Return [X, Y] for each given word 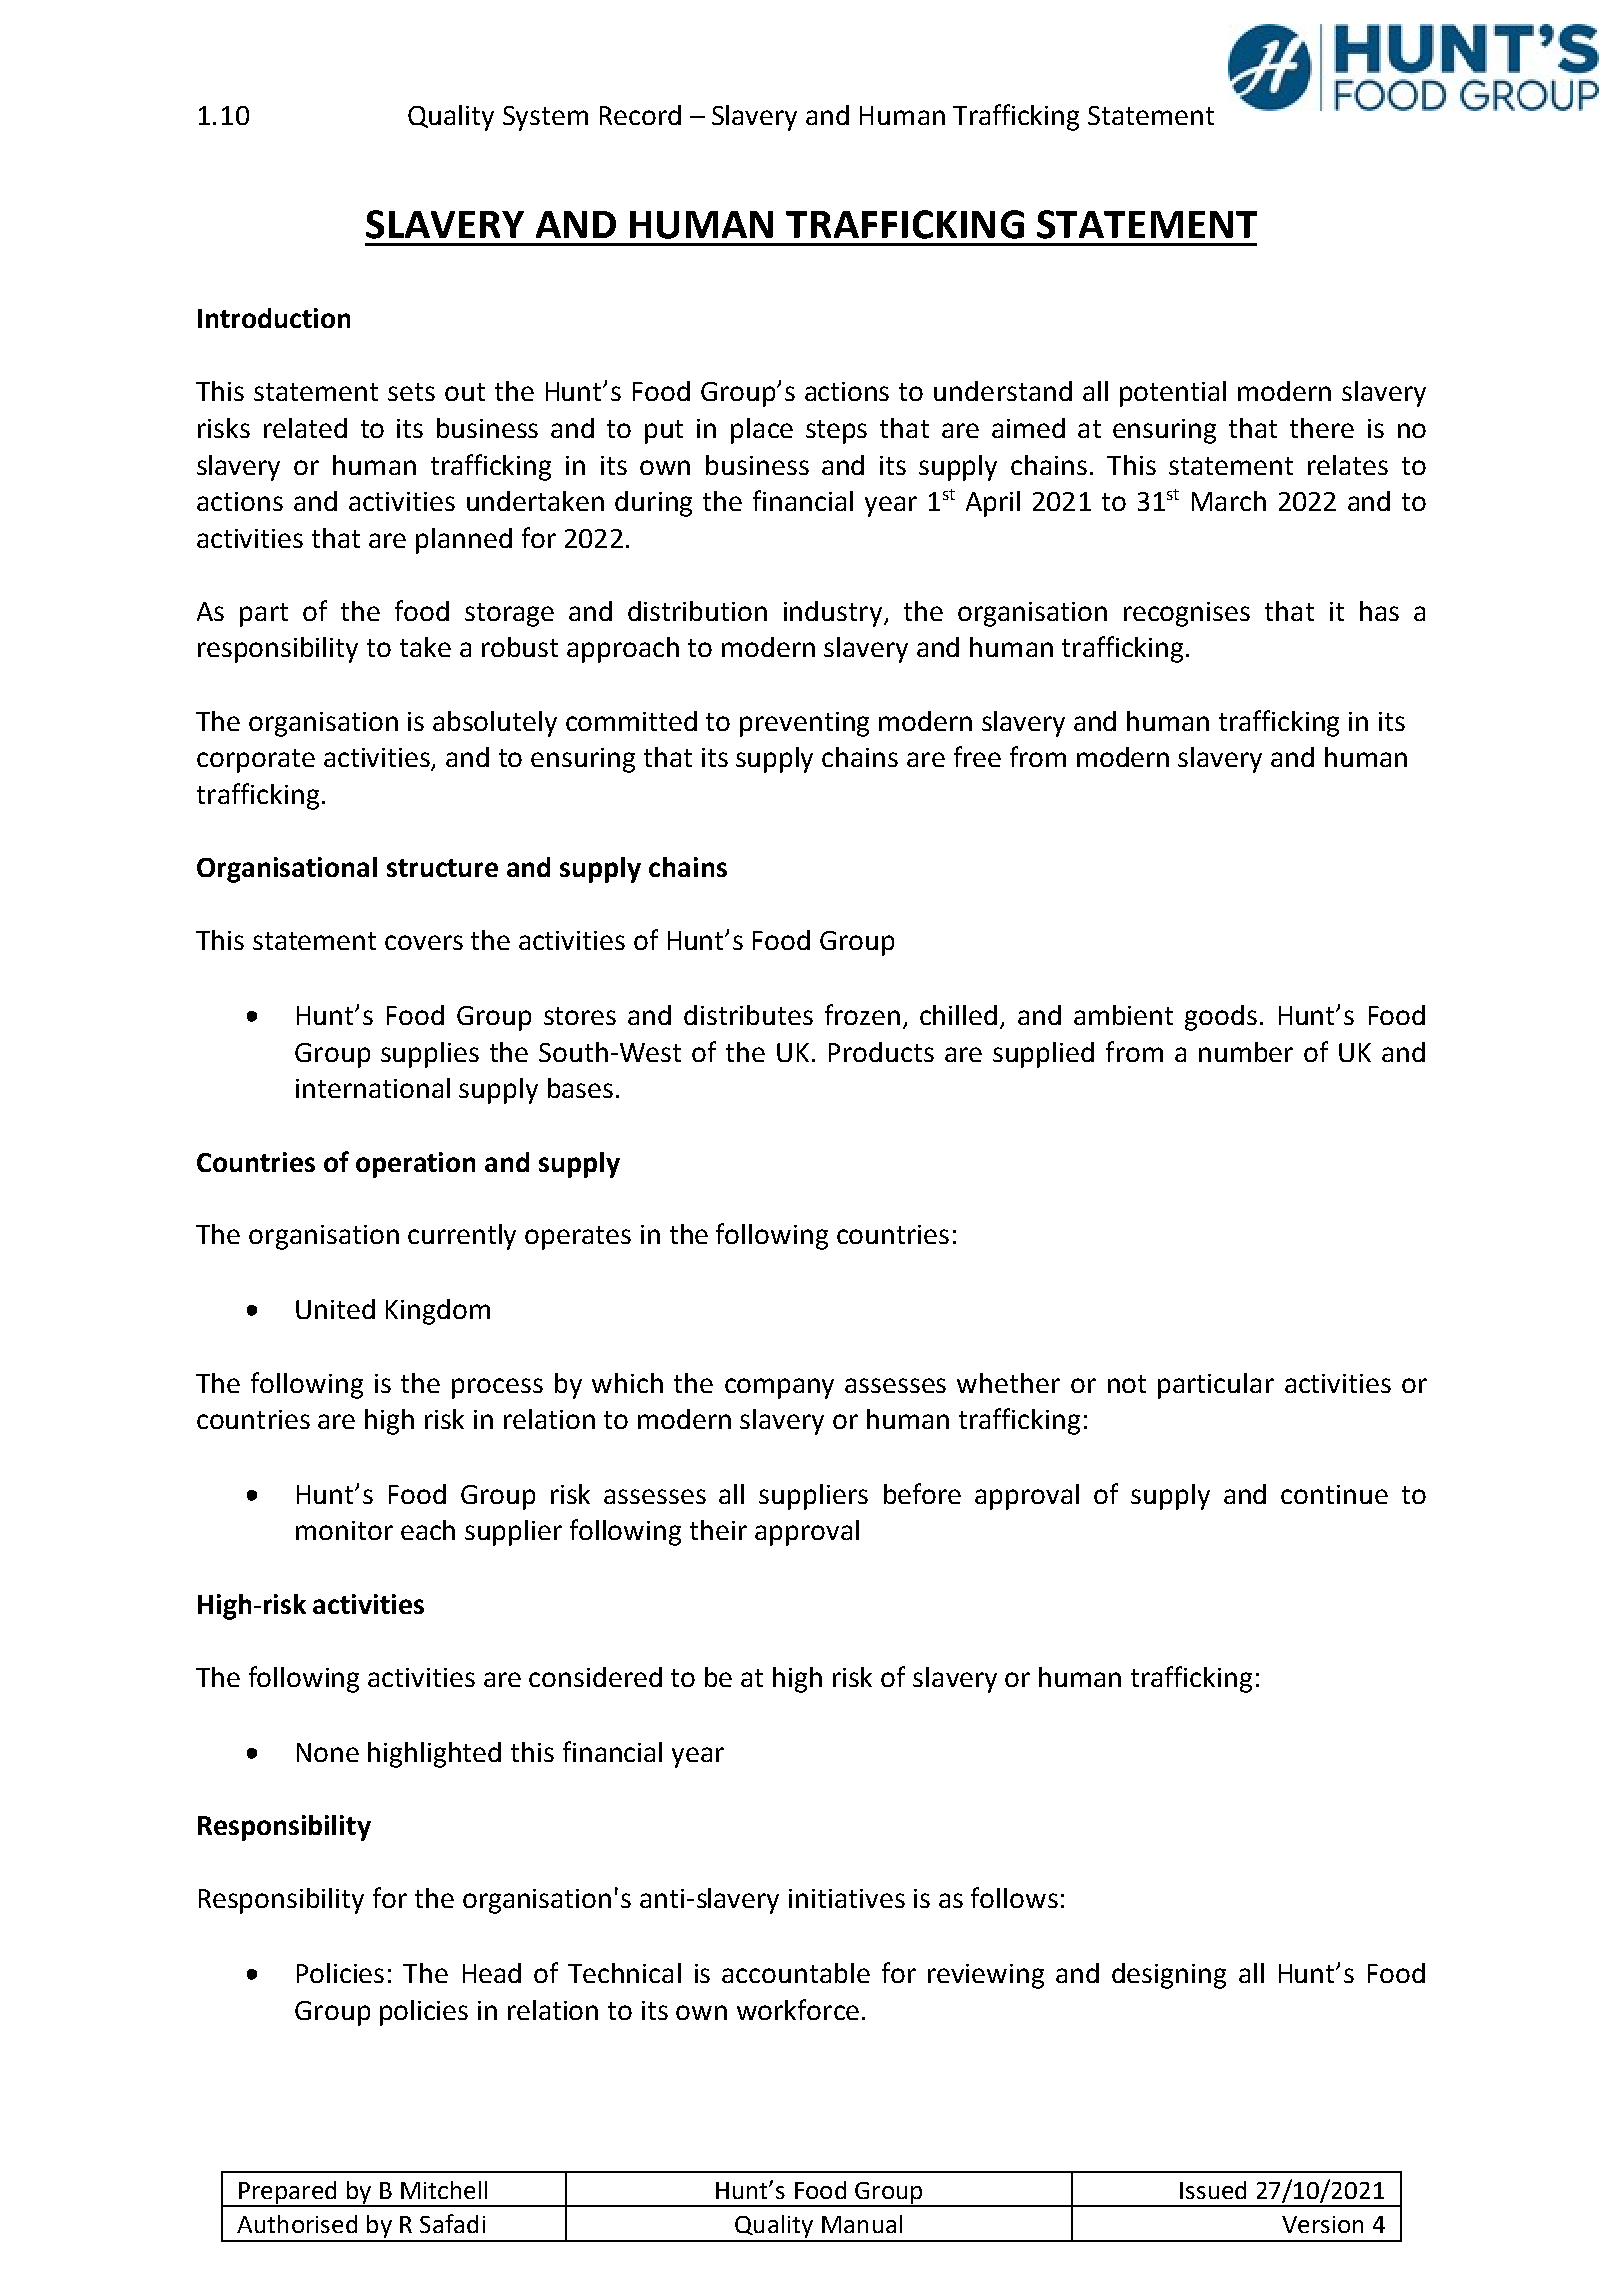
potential [1173, 394]
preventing [804, 724]
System [545, 118]
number [1246, 1052]
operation [415, 1165]
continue [1334, 1494]
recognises [1187, 614]
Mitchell [444, 2190]
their [718, 1530]
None [328, 1752]
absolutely [495, 724]
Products [881, 1052]
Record [640, 115]
